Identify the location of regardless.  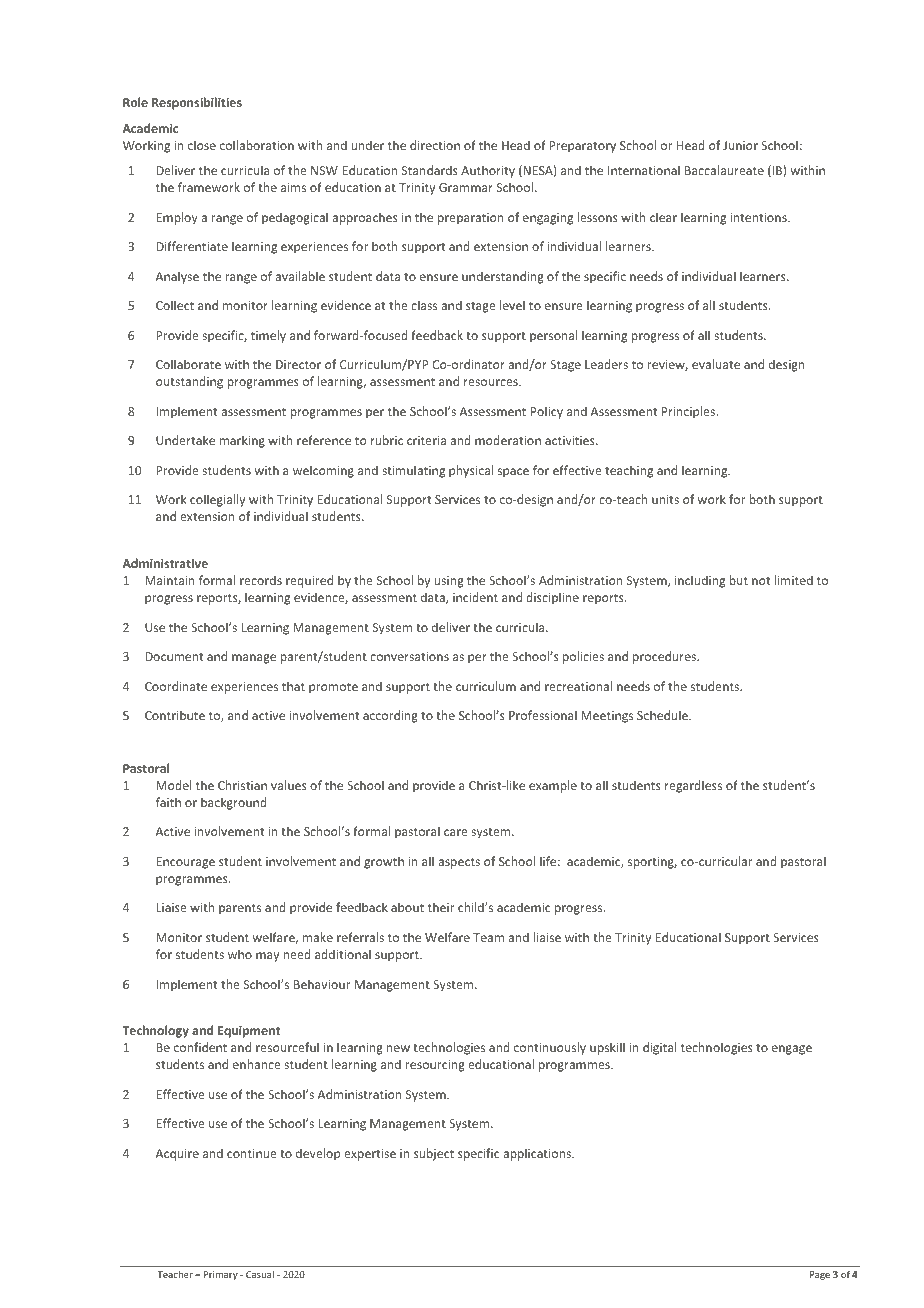
(693, 786).
